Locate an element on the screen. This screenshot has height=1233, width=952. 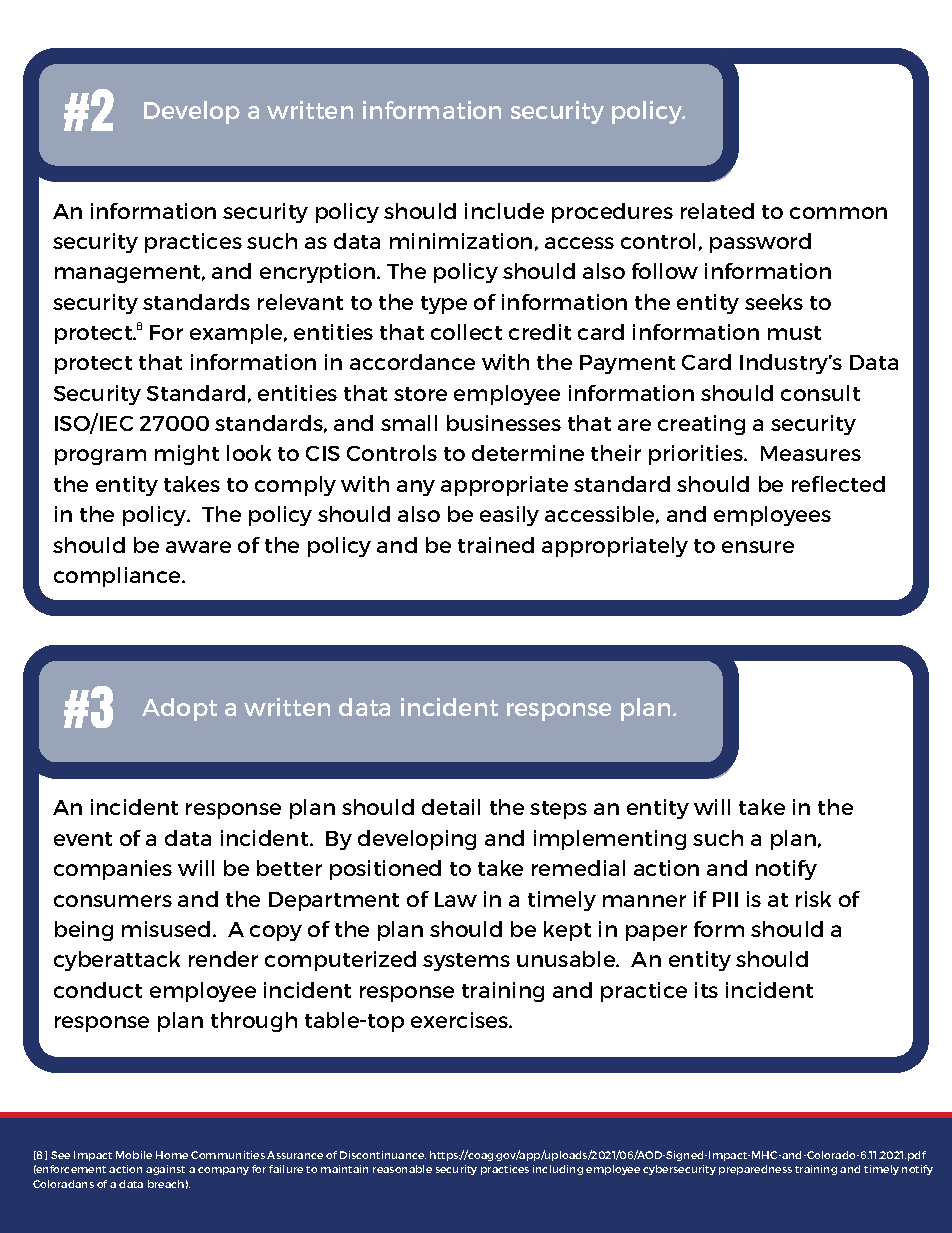
reasonable is located at coordinates (402, 1169).
